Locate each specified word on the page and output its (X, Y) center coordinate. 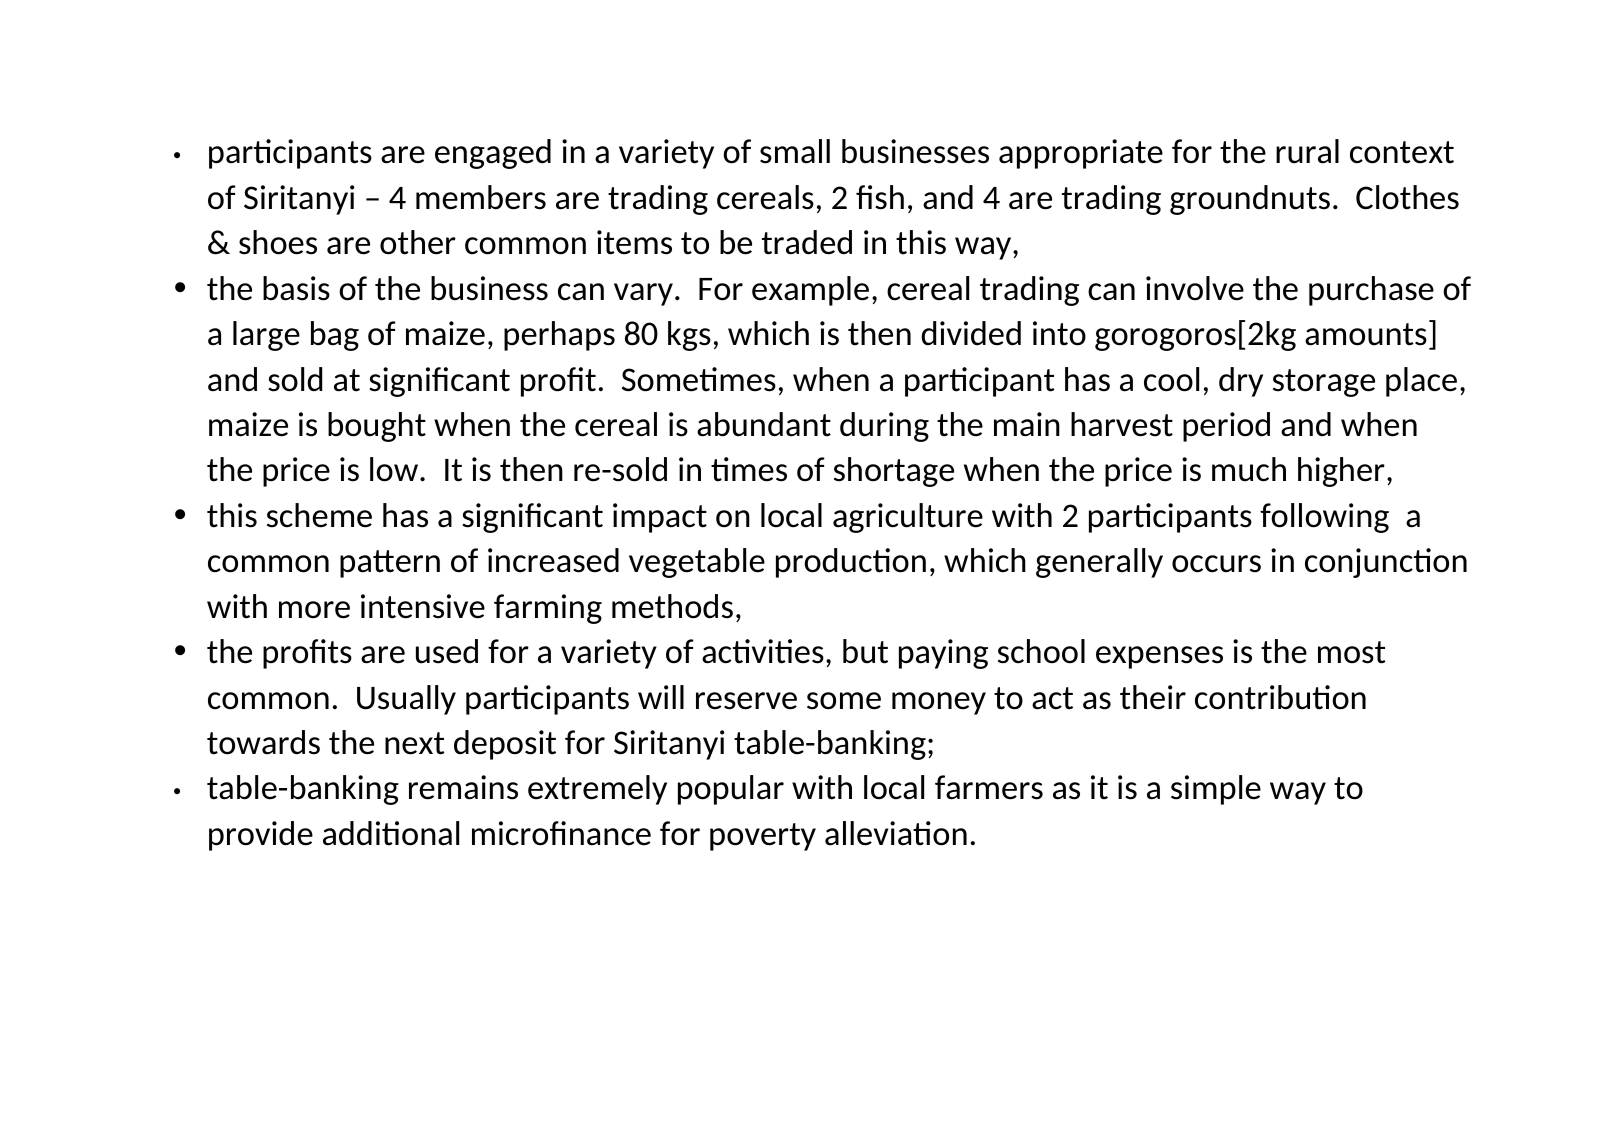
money (939, 703)
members (481, 197)
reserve (746, 701)
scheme (319, 515)
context (1402, 152)
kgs (689, 336)
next (415, 743)
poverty (763, 837)
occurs (1216, 564)
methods (672, 606)
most (1352, 652)
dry (1241, 382)
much (1249, 469)
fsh (880, 197)
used (447, 651)
